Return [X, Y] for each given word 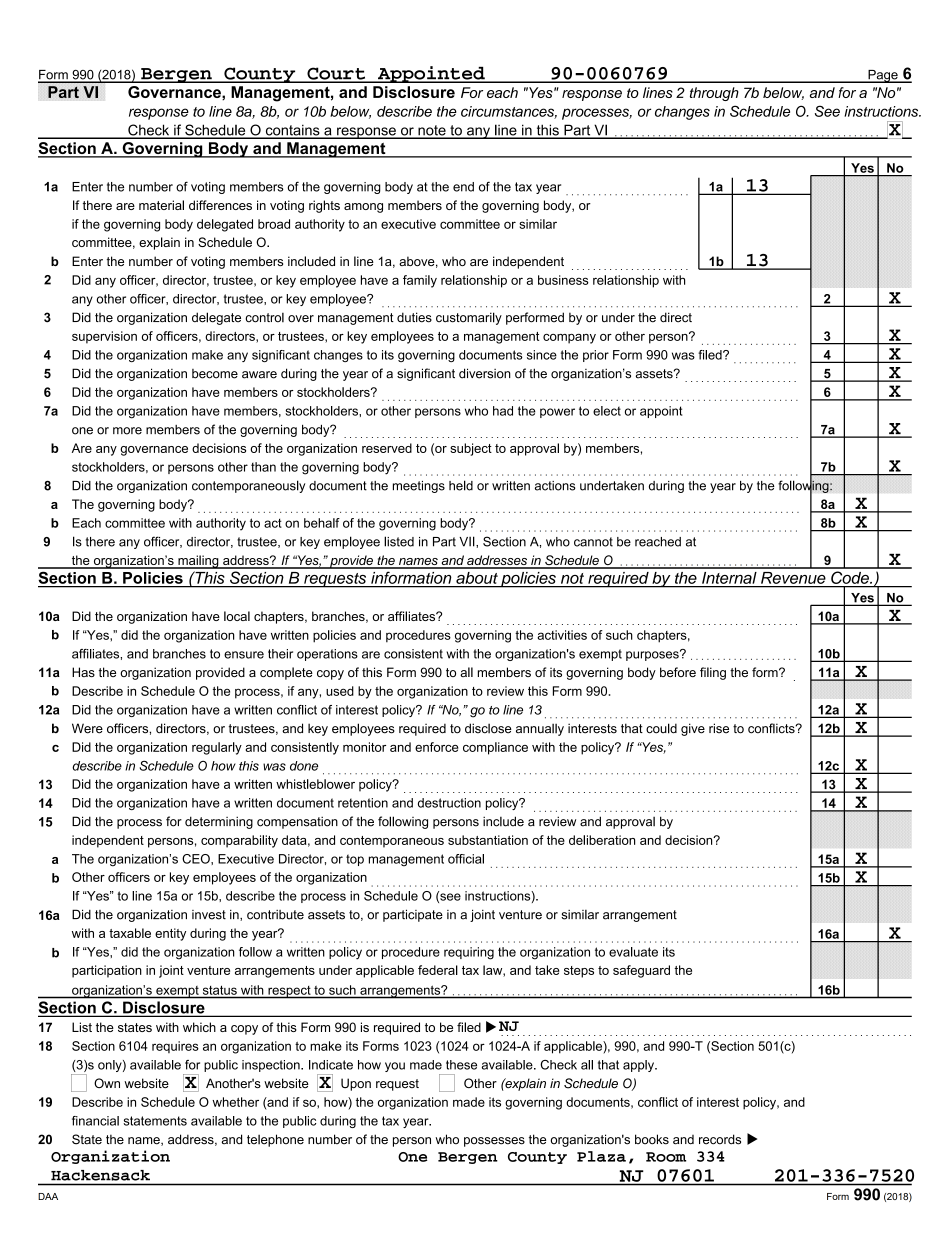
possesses [494, 1142]
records [720, 1139]
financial [95, 1121]
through [714, 94]
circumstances [509, 112]
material [161, 205]
